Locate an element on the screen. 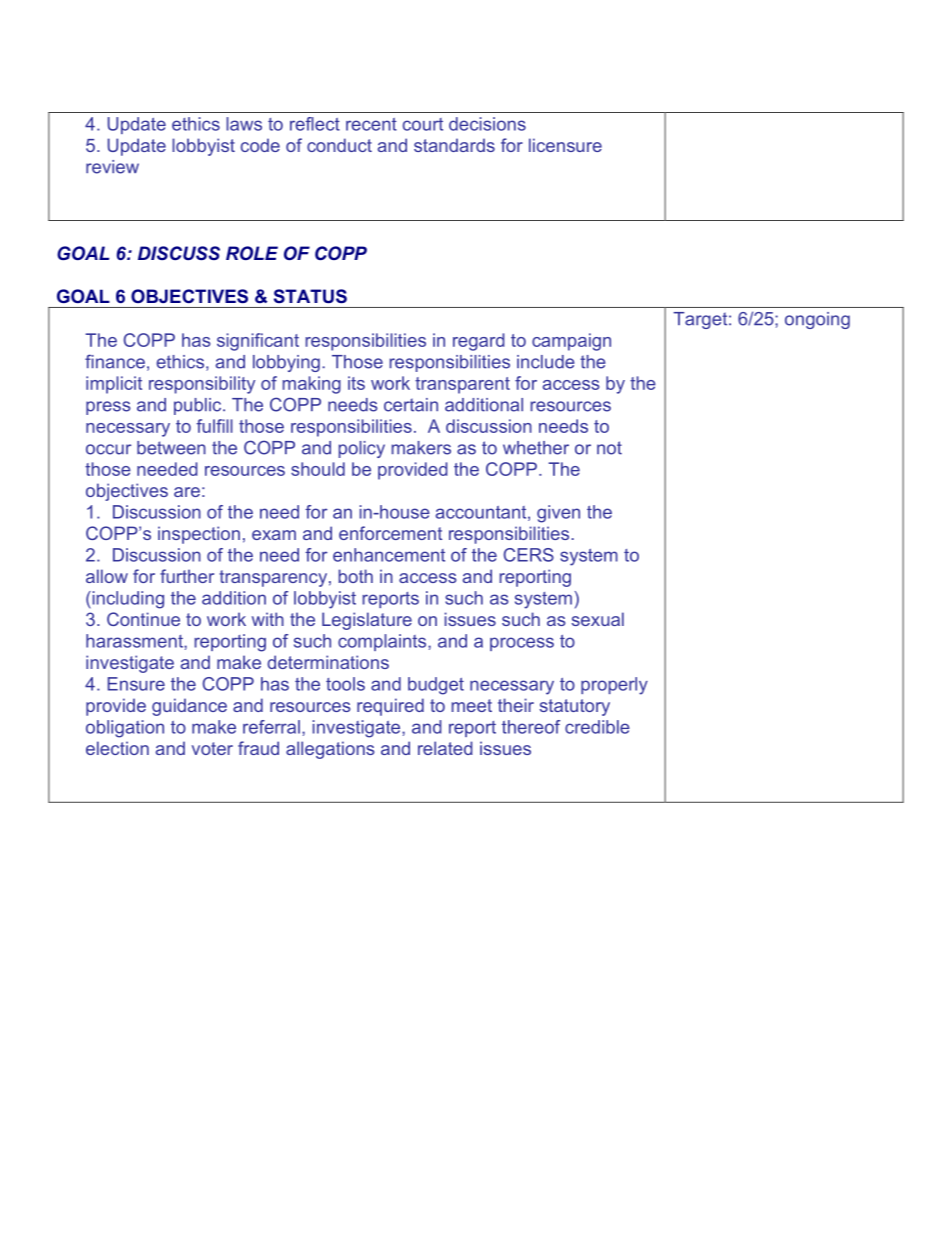  voter is located at coordinates (212, 748).
